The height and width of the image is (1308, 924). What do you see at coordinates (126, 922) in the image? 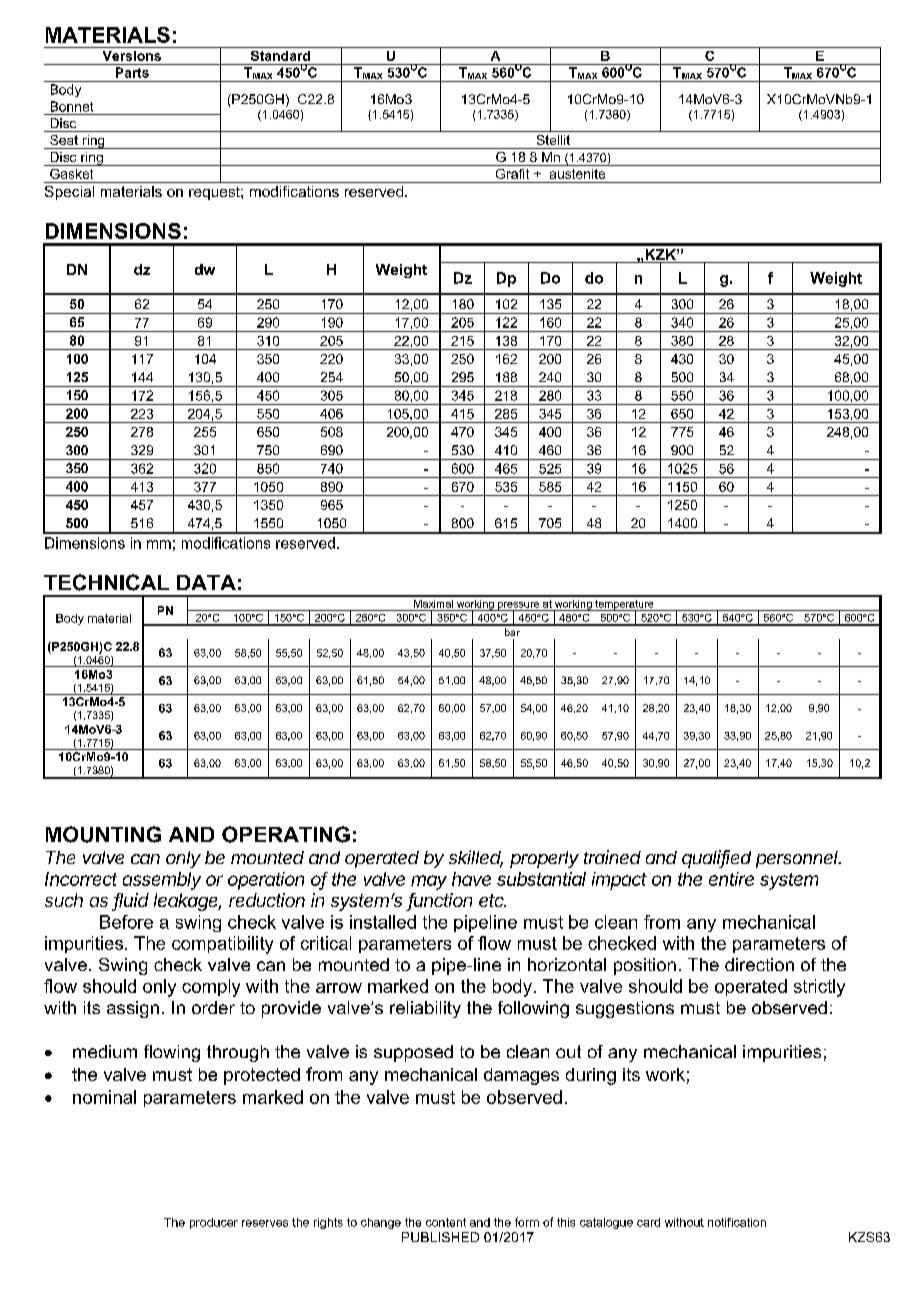
I see `Before` at bounding box center [126, 922].
